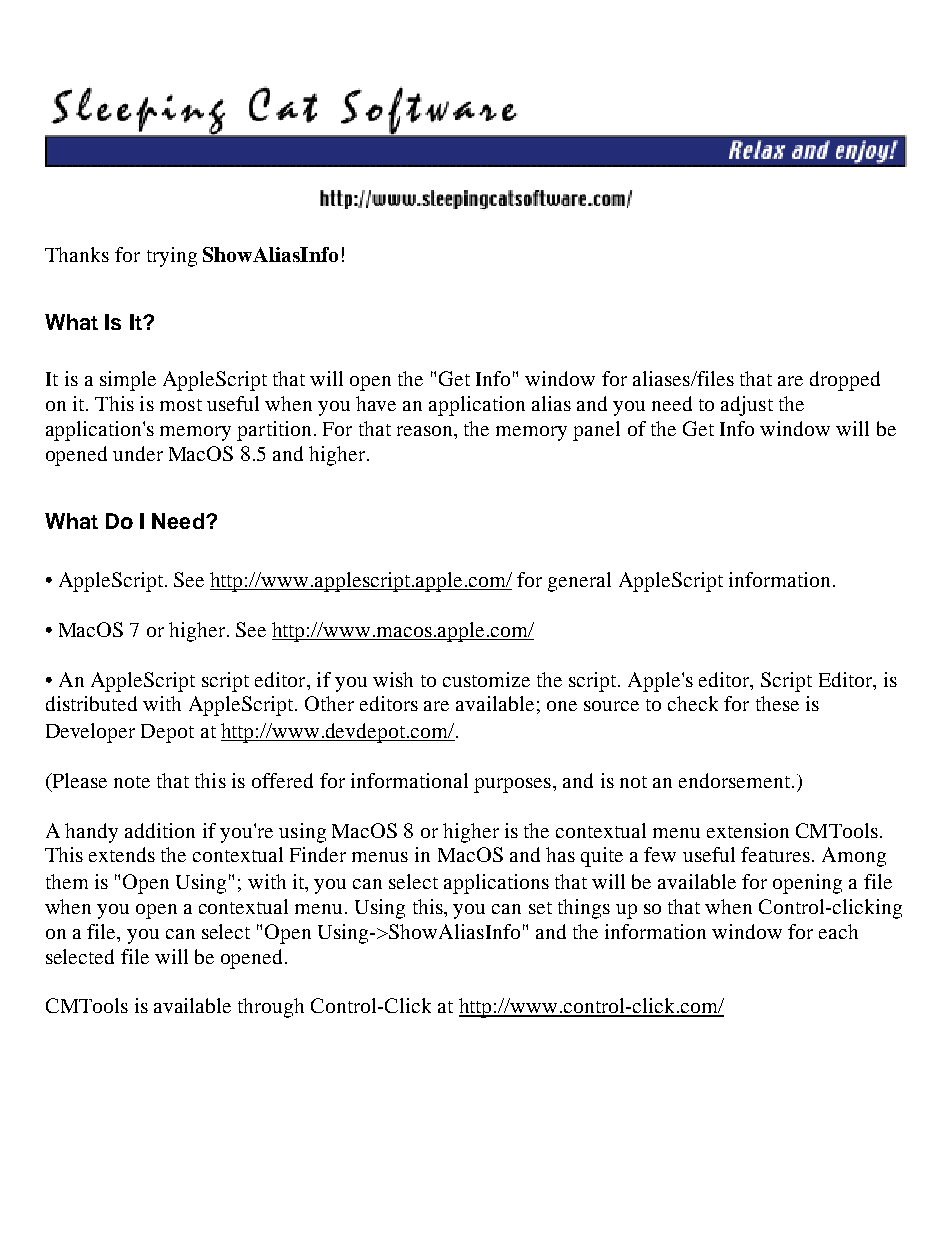 This document has height=1233, width=952. Describe the element at coordinates (138, 453) in the document. I see `under` at that location.
